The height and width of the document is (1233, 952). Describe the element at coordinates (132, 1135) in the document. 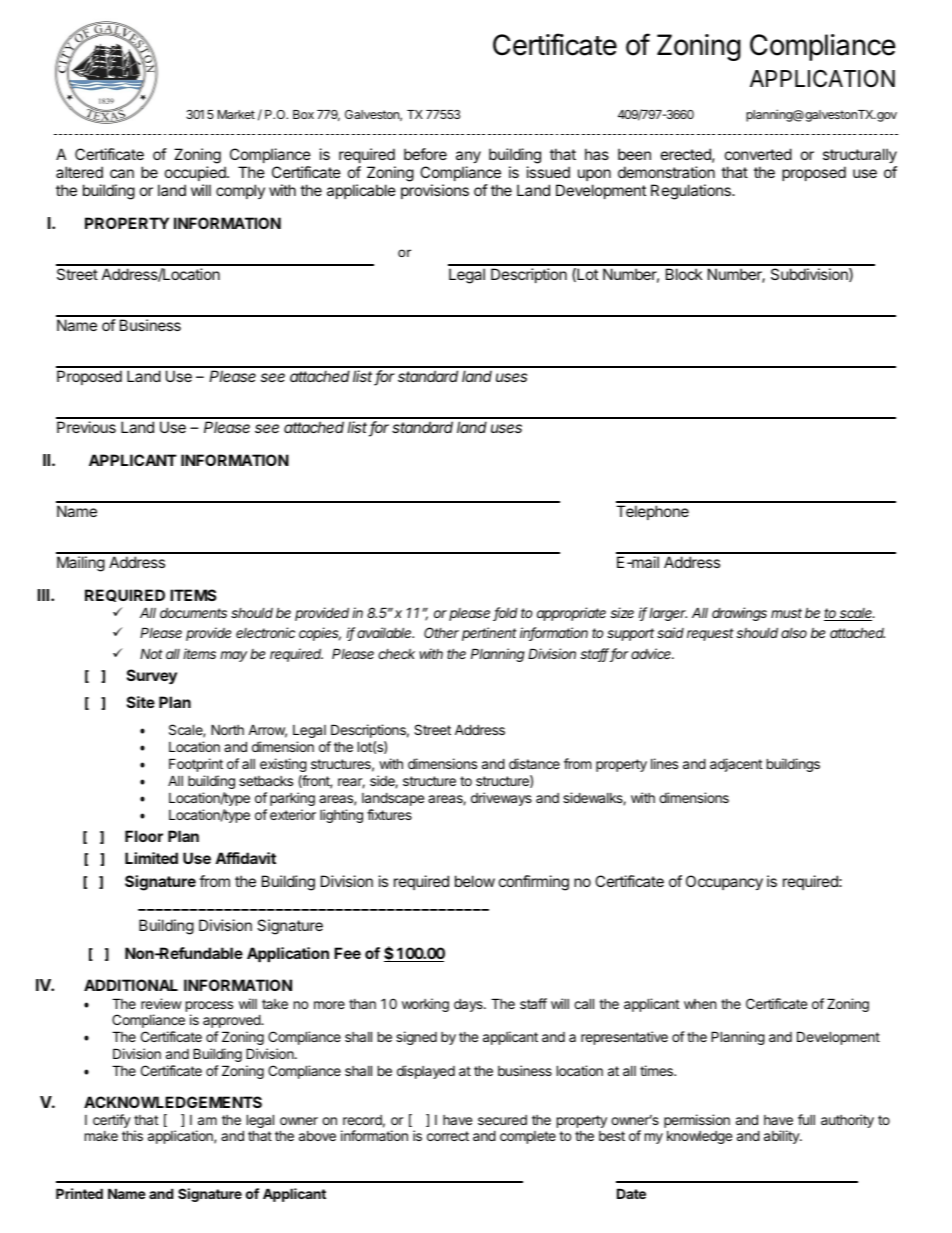

I see `this` at that location.
